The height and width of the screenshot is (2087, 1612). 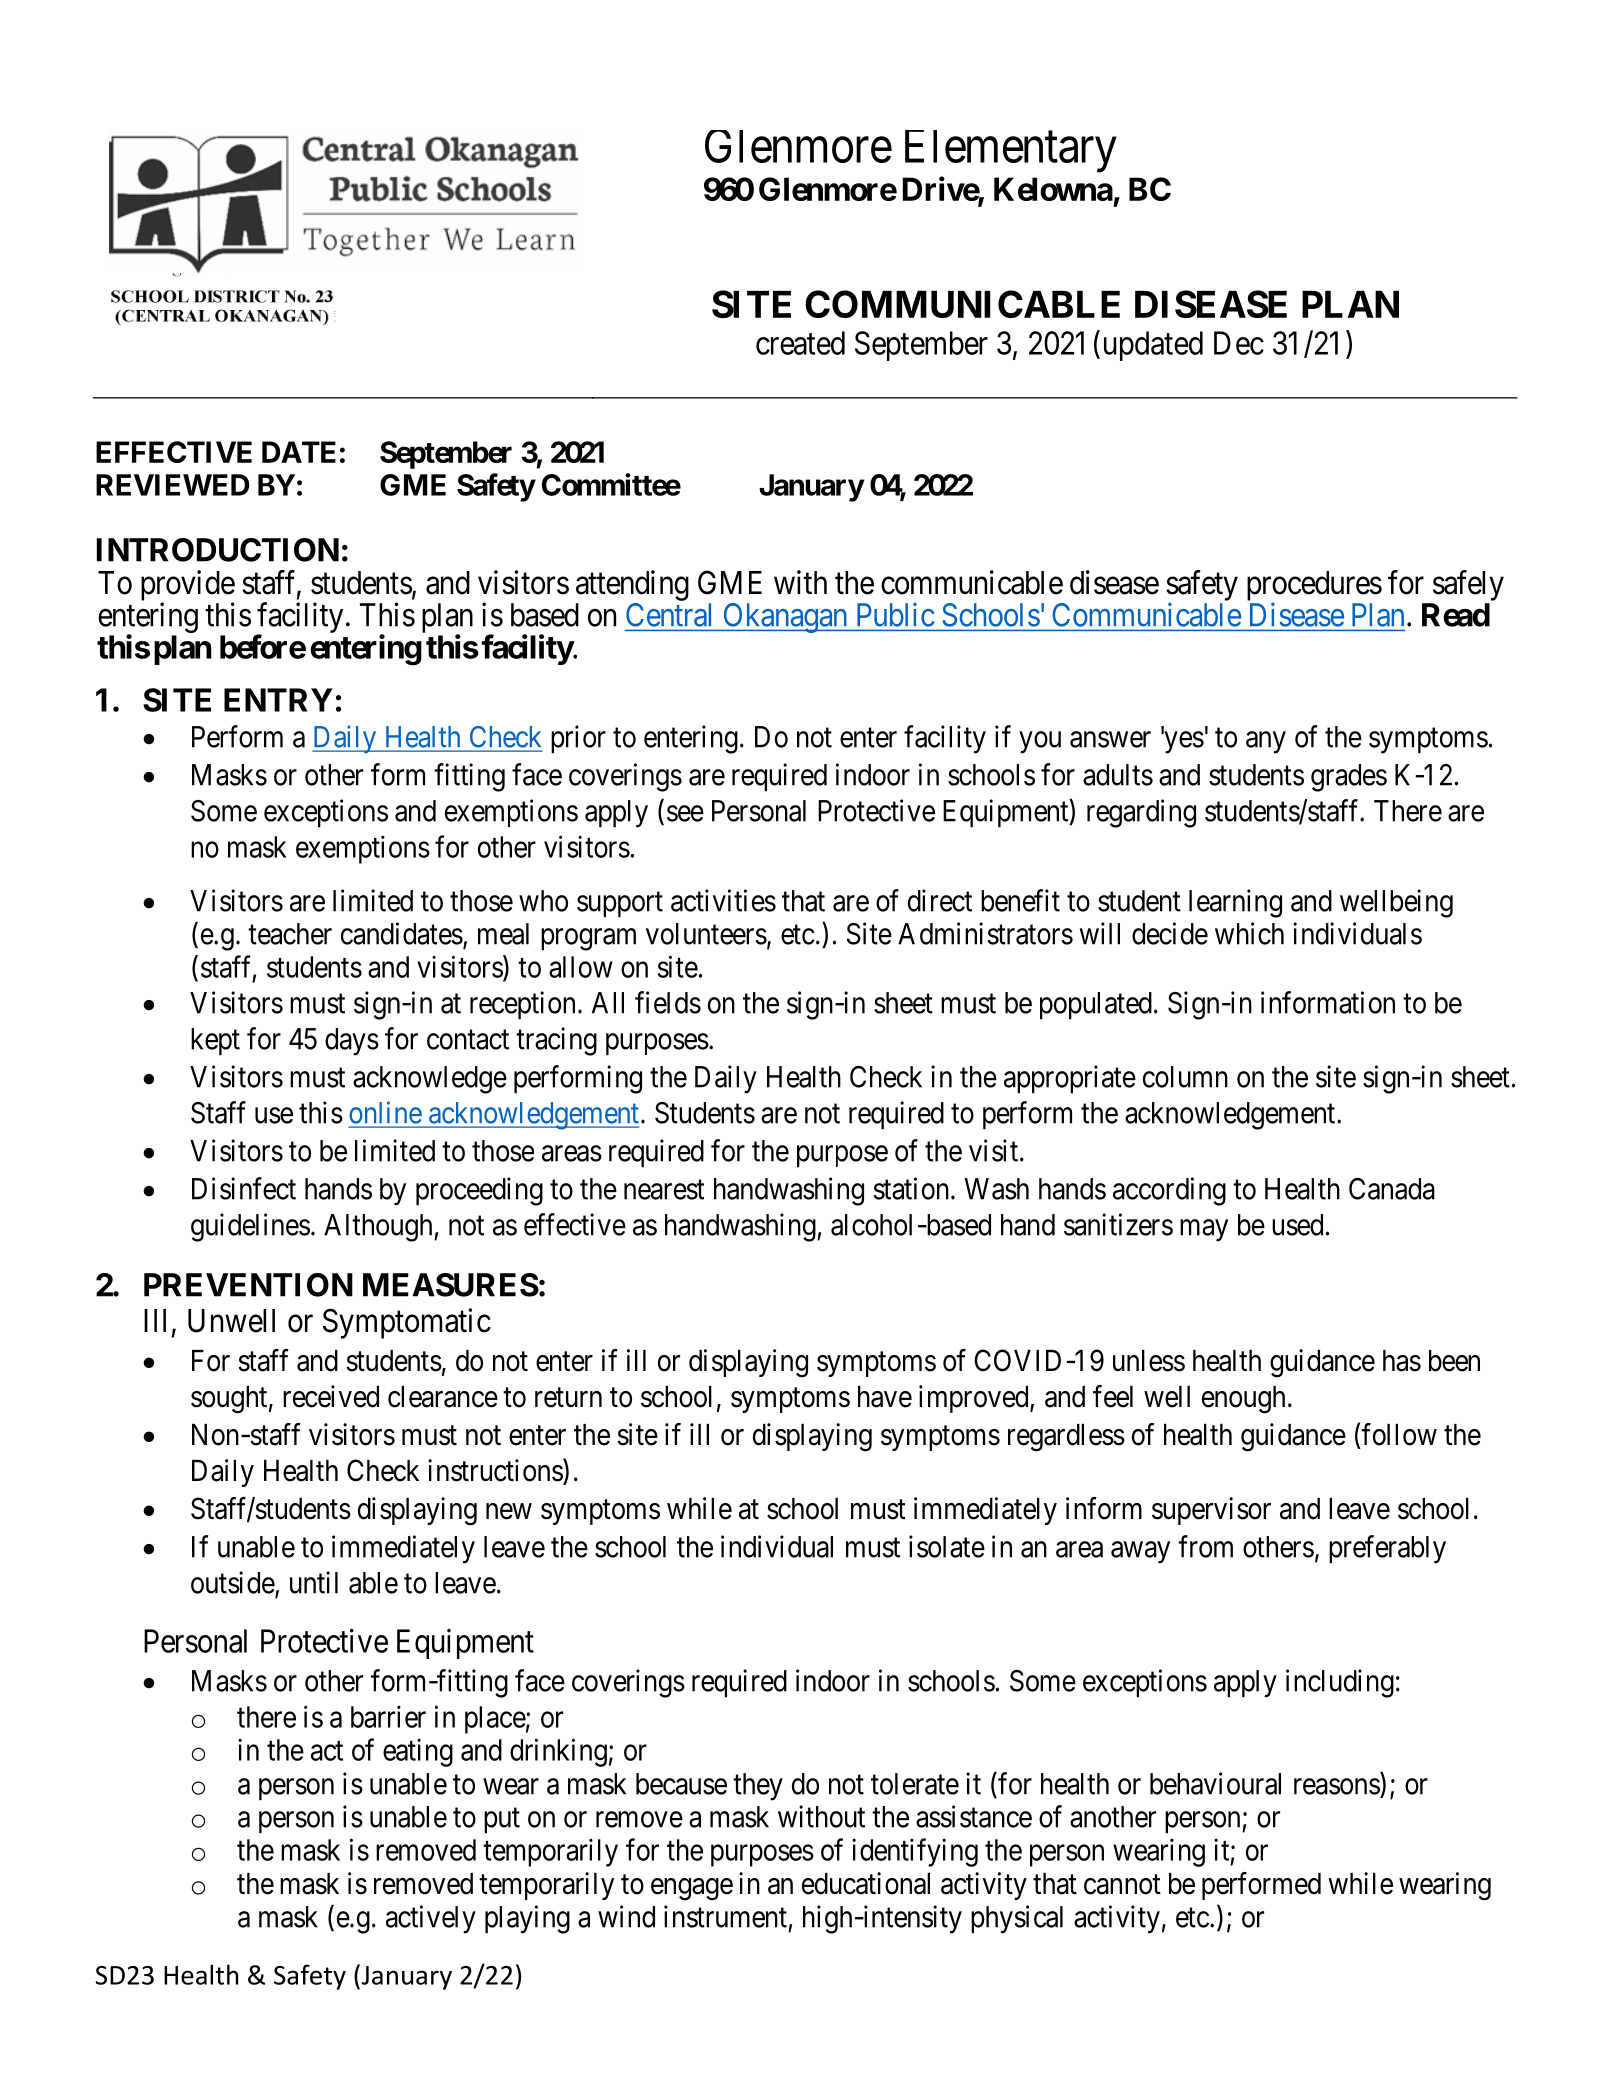 What do you see at coordinates (1053, 189) in the screenshot?
I see `Kelowna` at bounding box center [1053, 189].
